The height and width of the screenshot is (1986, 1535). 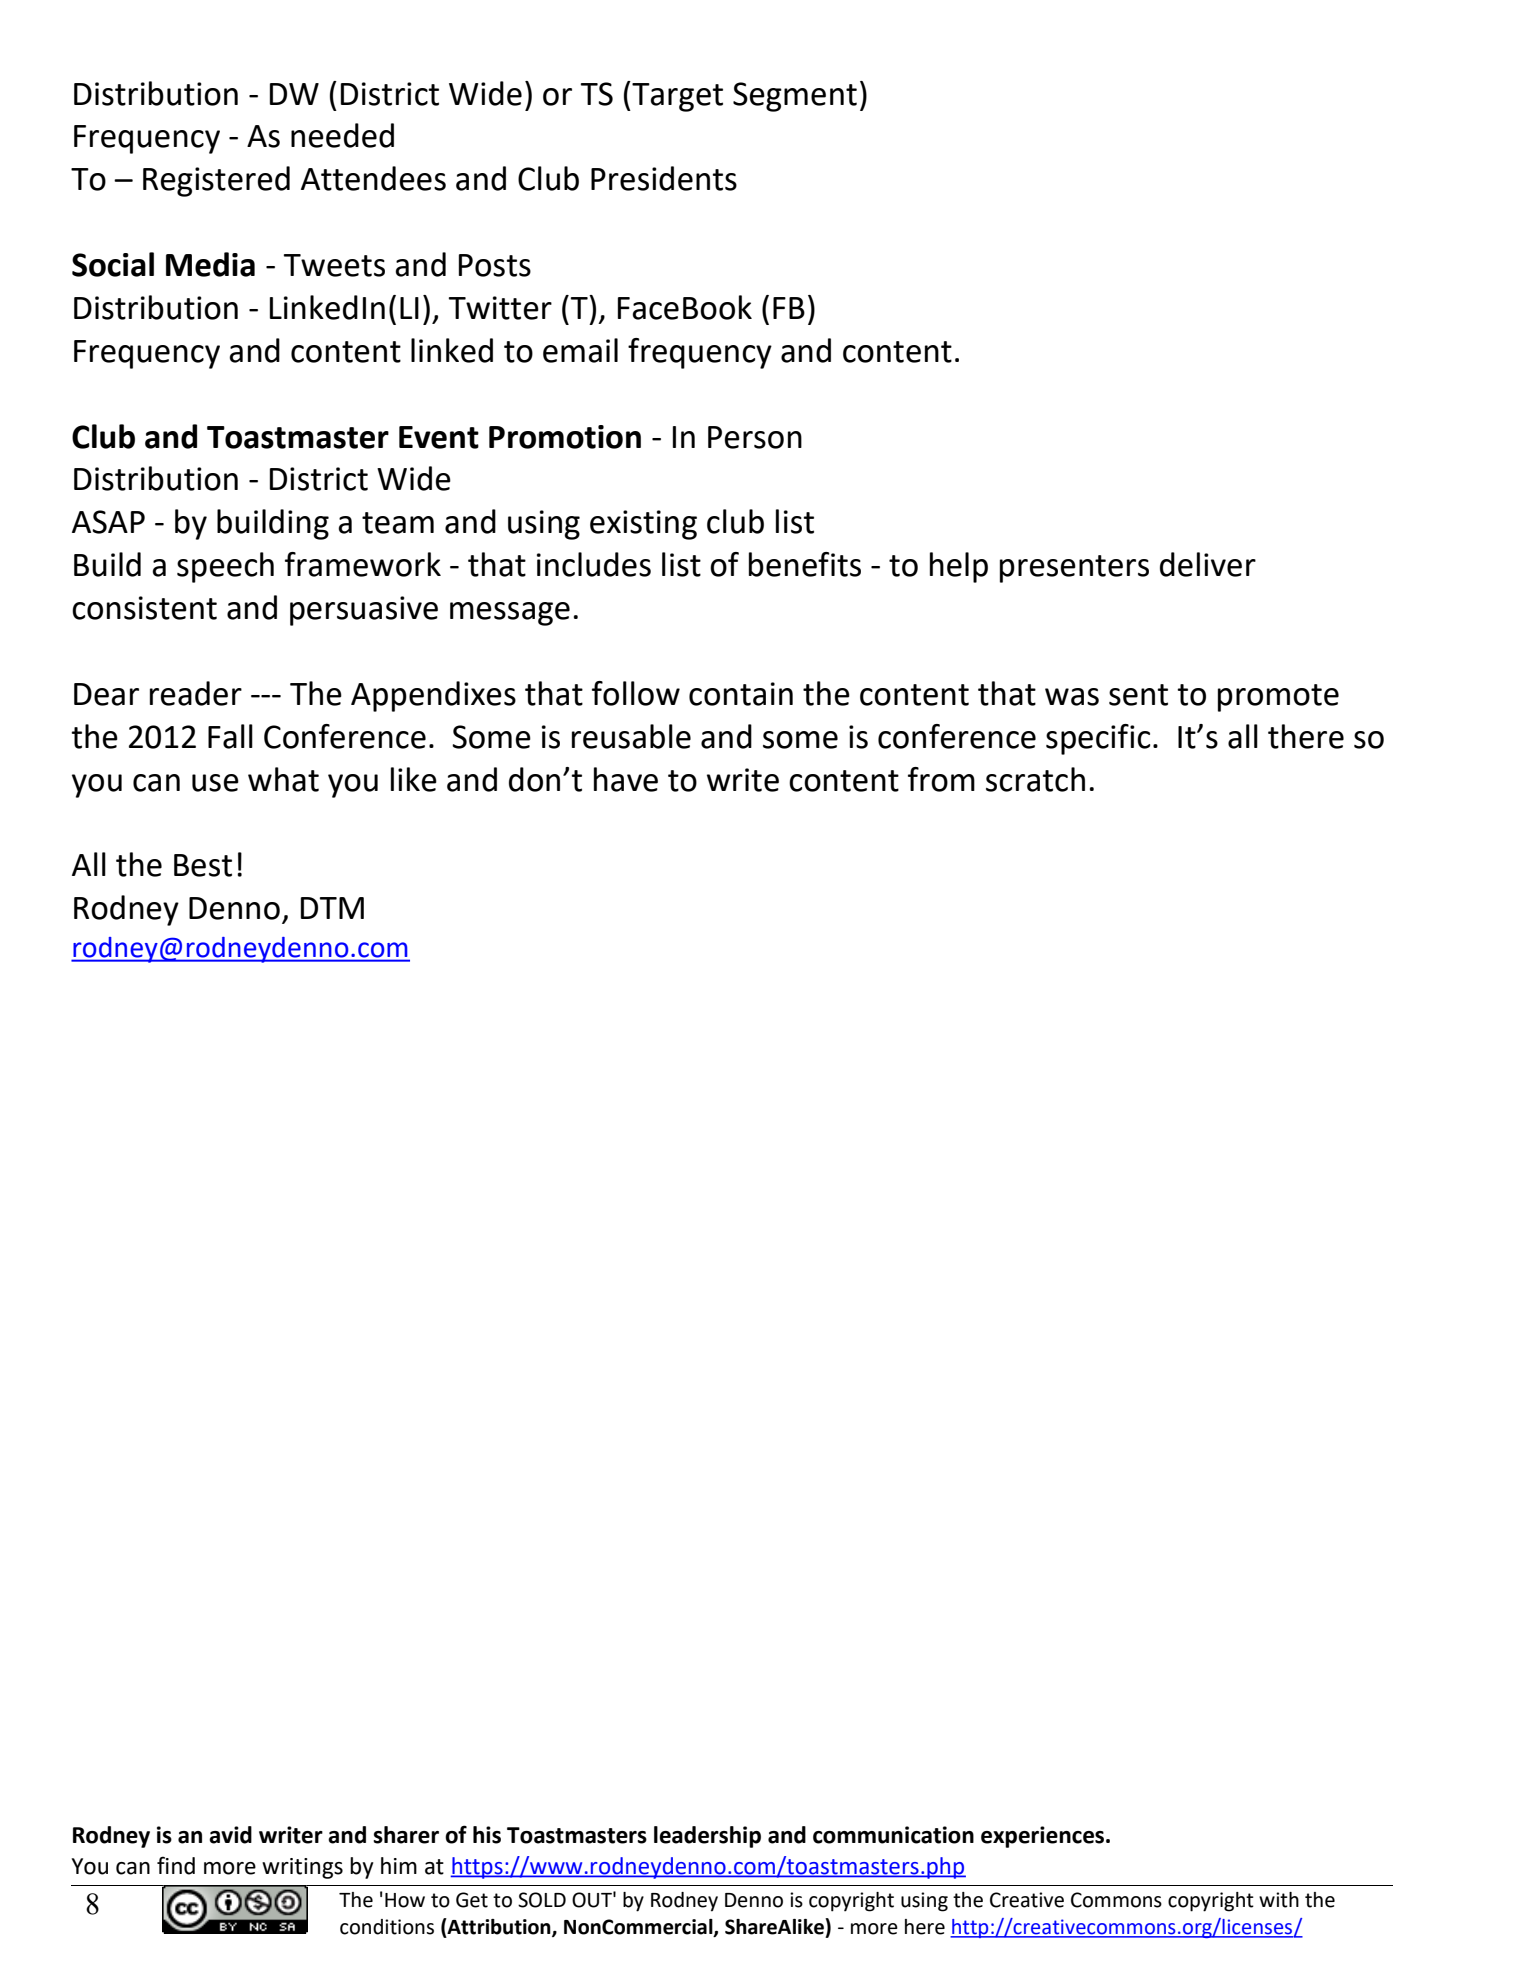 I want to click on Presidents, so click(x=664, y=178).
